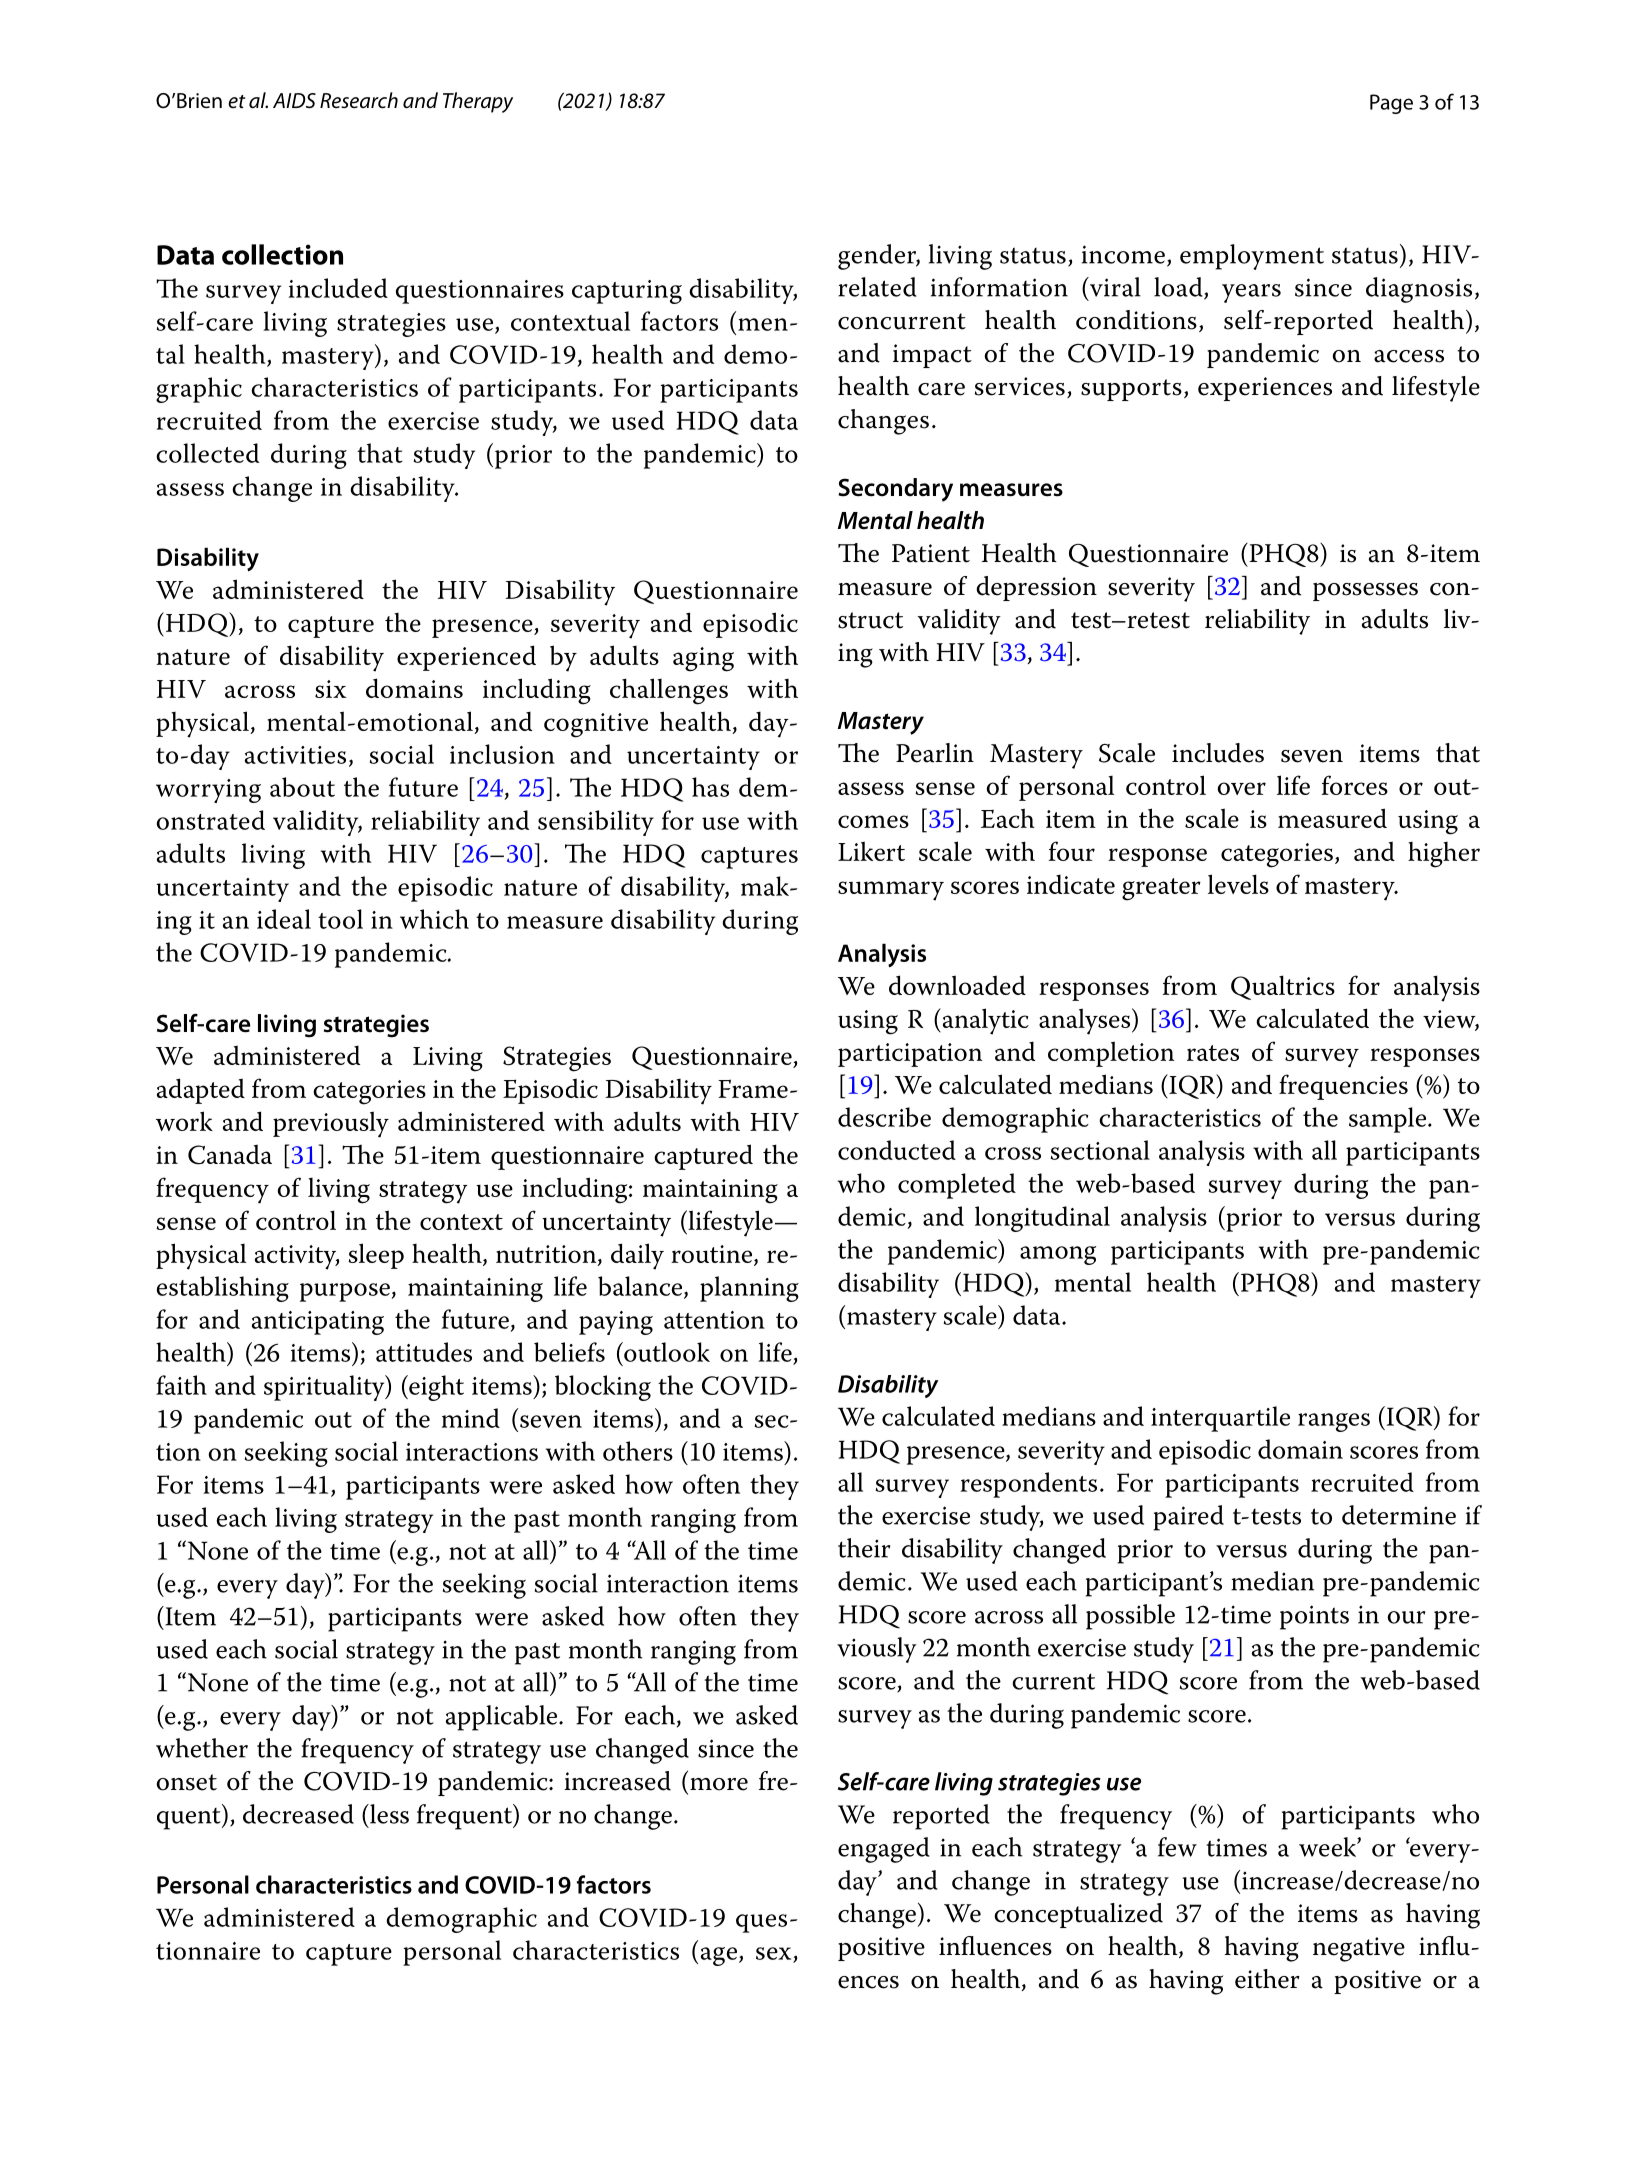 This screenshot has width=1636, height=2173. Describe the element at coordinates (331, 689) in the screenshot. I see `six` at that location.
